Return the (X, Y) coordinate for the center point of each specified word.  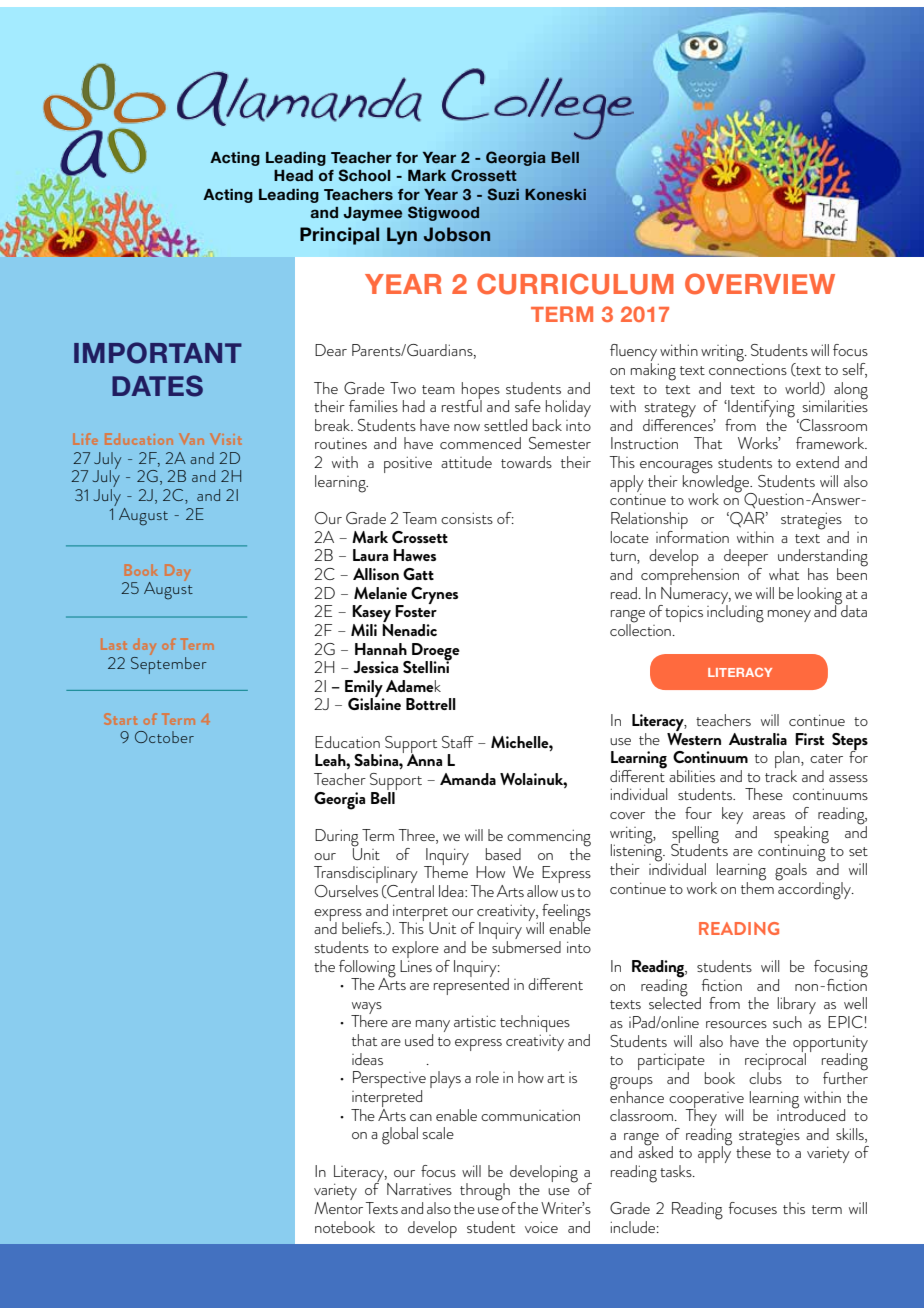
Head (293, 176)
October (164, 737)
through (485, 1193)
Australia (758, 739)
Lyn (402, 236)
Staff (458, 742)
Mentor (338, 1206)
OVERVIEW (760, 284)
